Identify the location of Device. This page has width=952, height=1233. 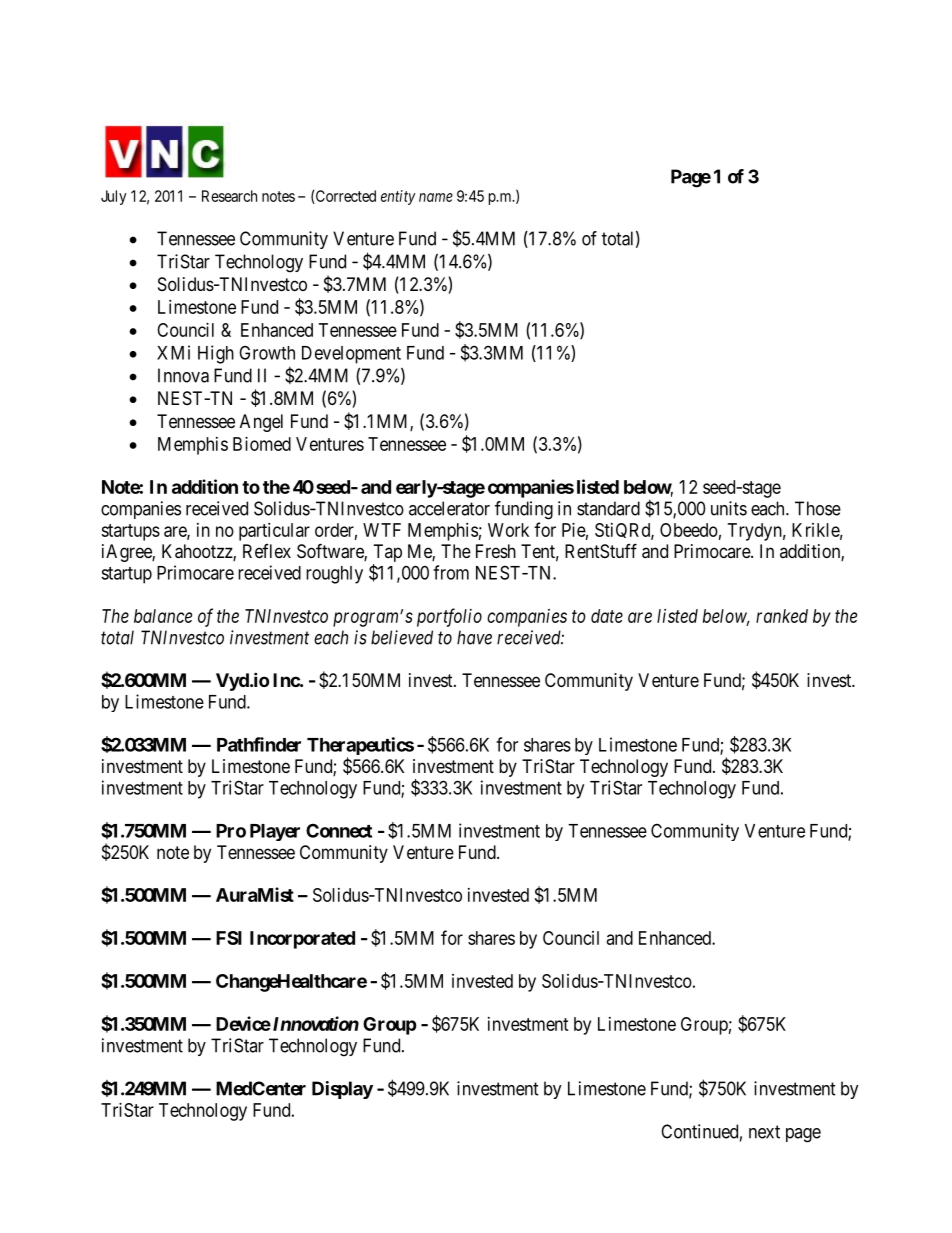
(243, 1023).
